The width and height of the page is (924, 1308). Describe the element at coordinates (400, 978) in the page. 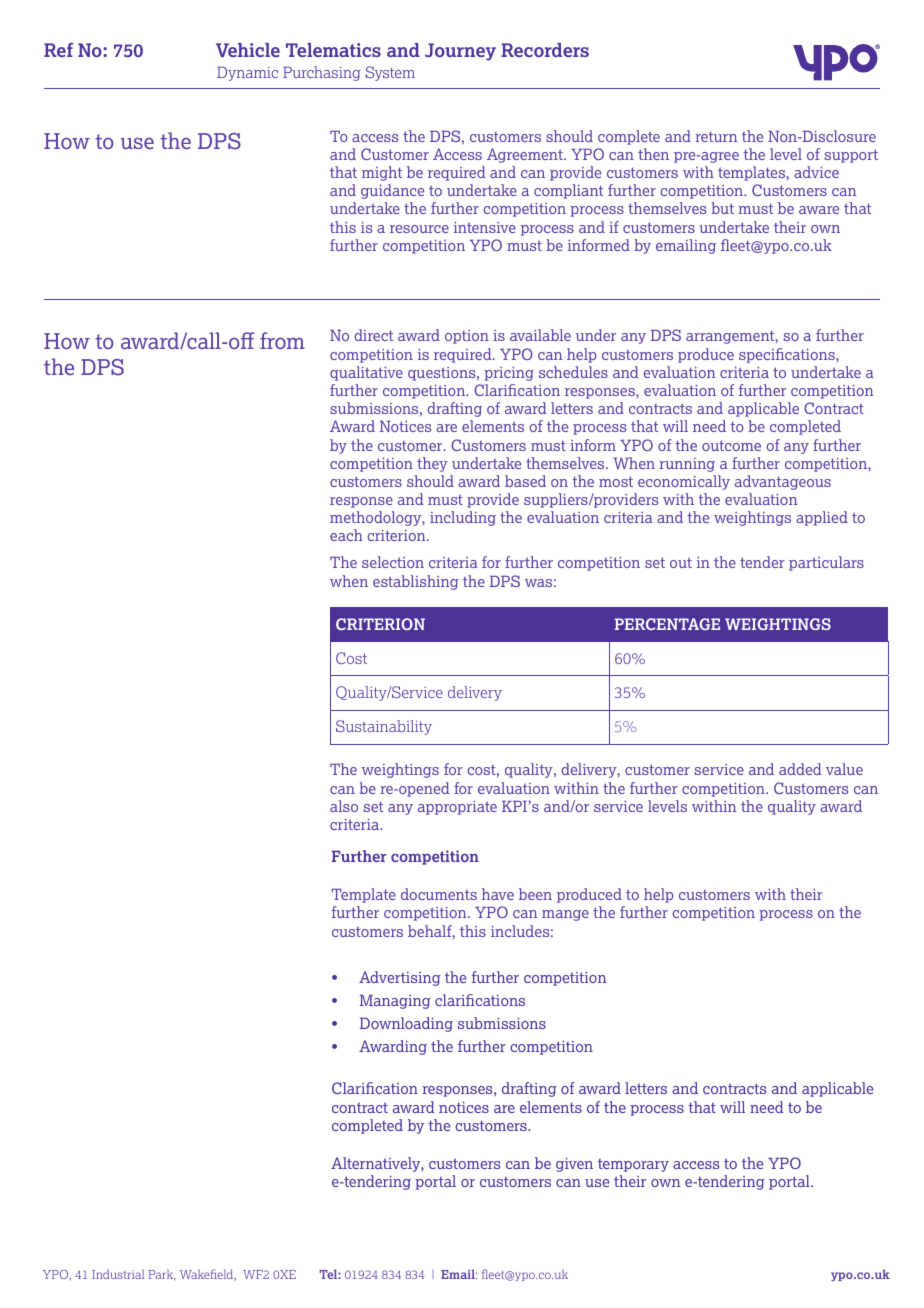

I see `Advertising` at that location.
